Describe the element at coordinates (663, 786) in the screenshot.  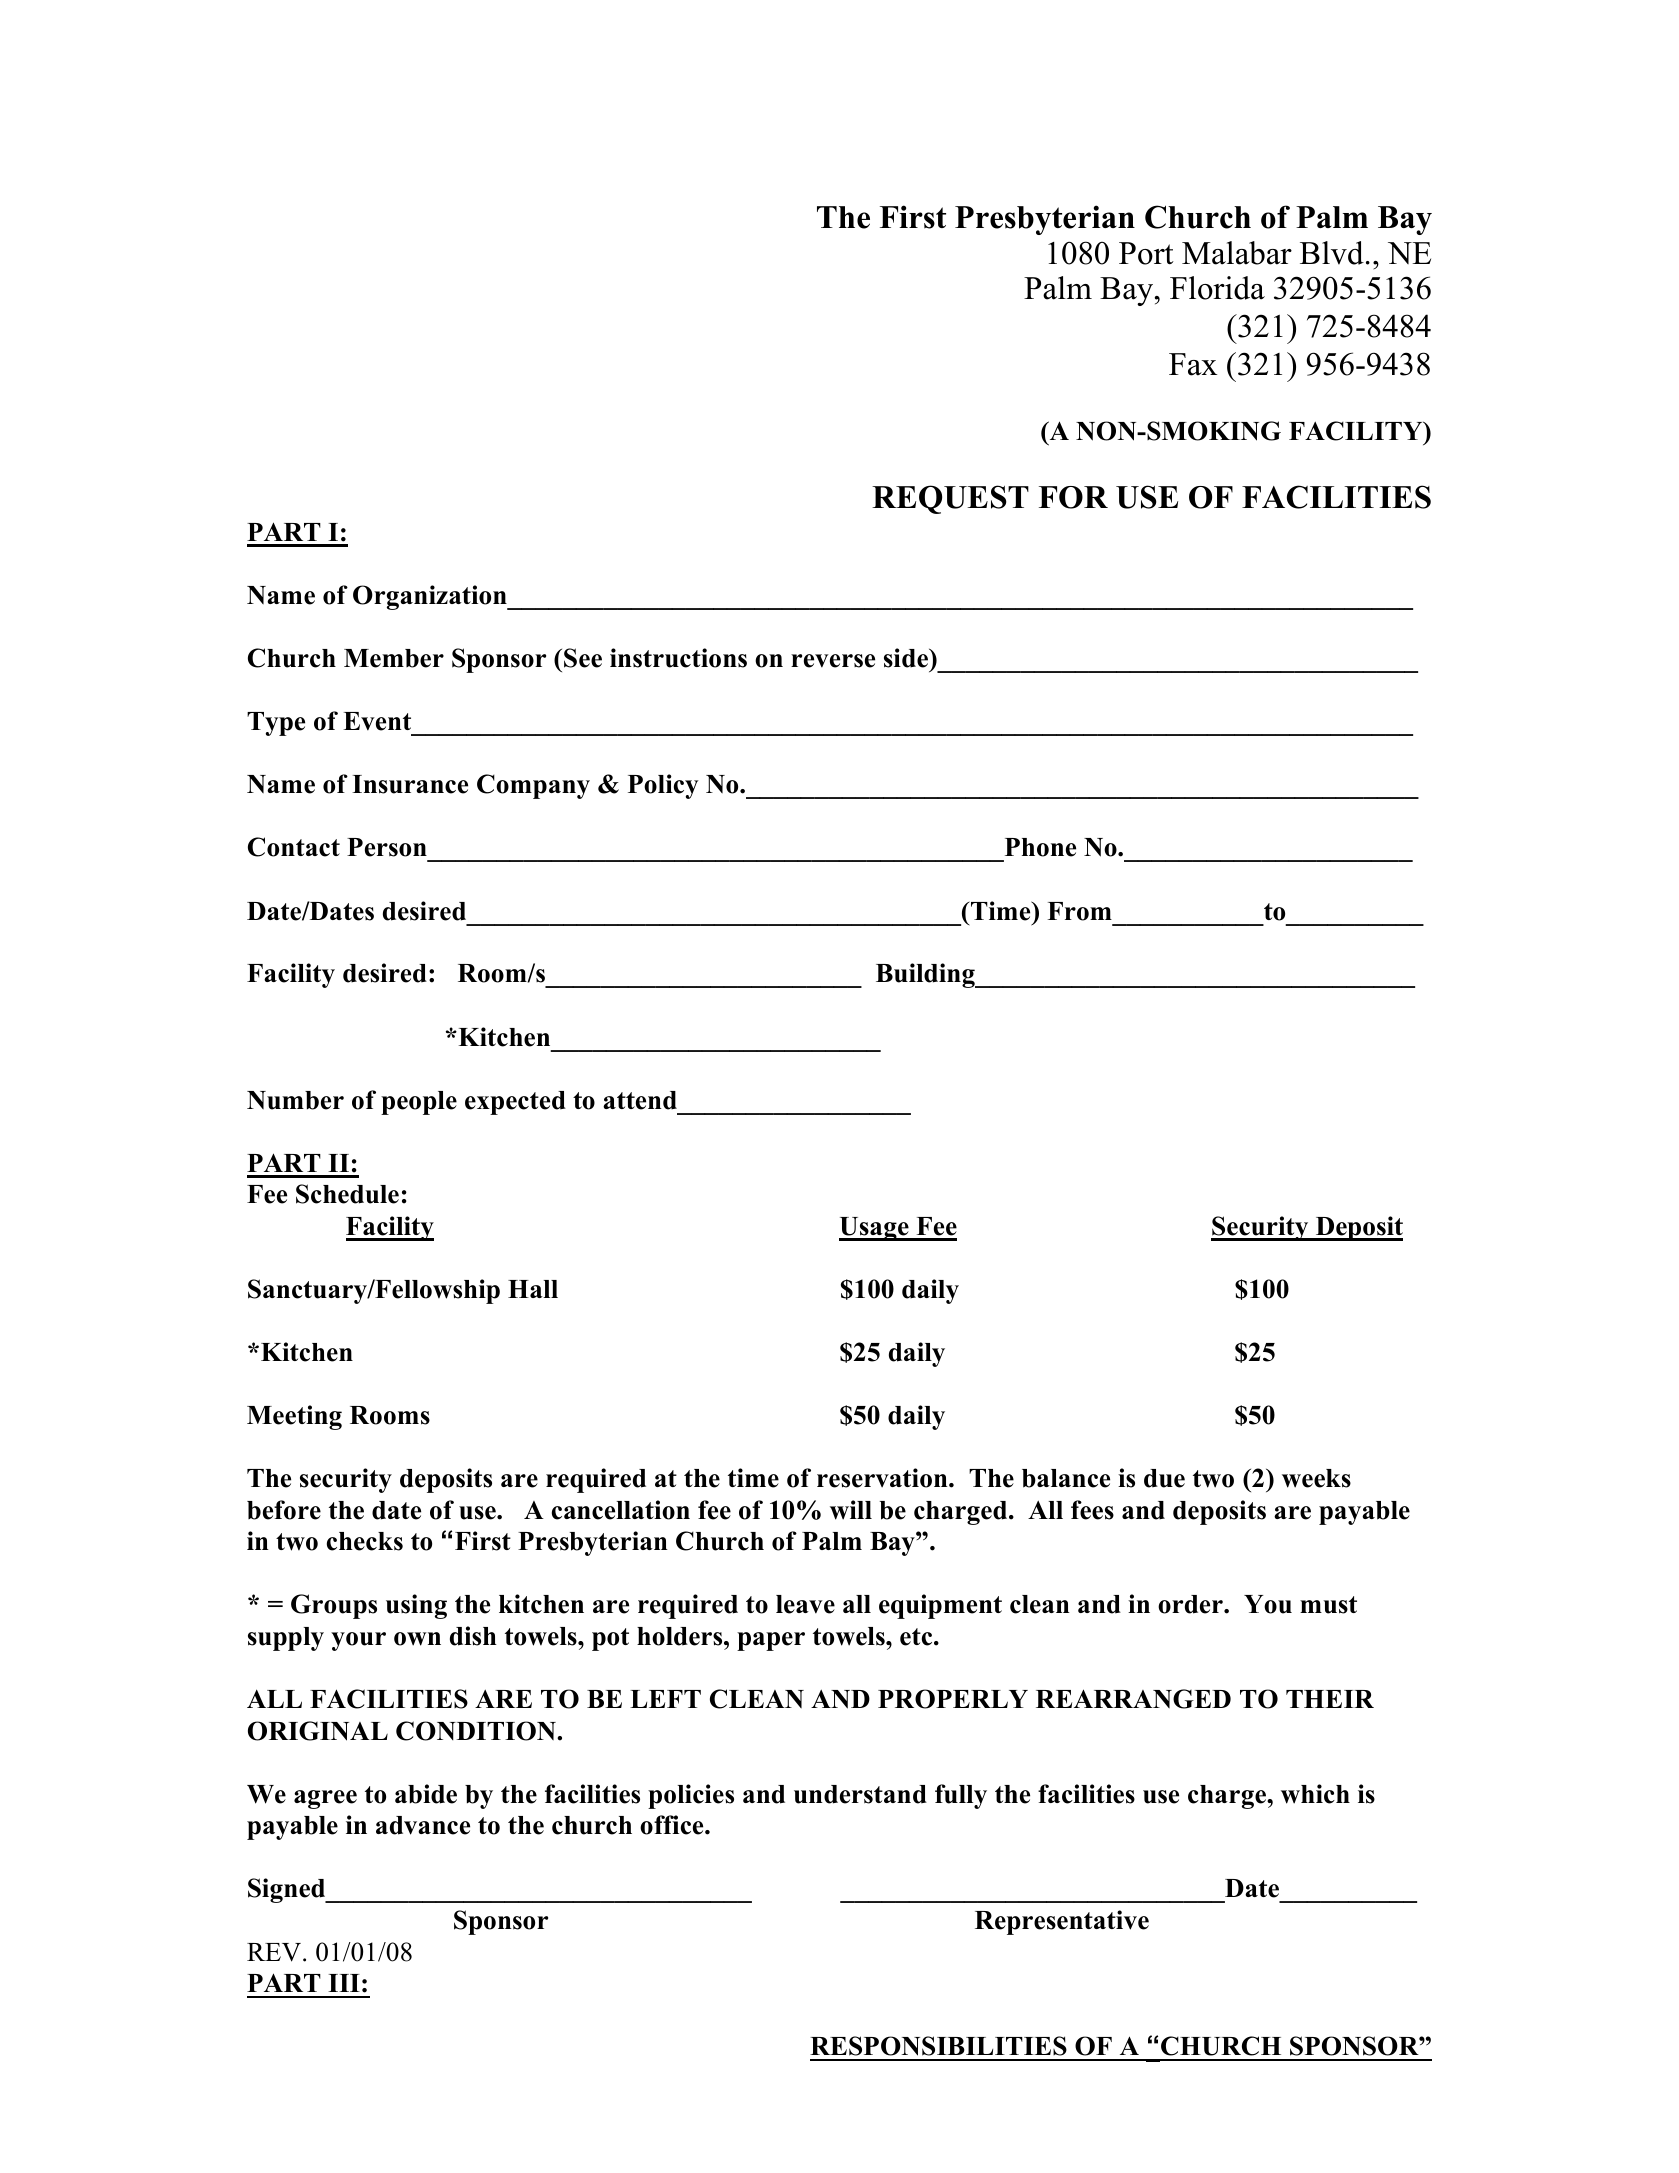
I see `Policy` at that location.
